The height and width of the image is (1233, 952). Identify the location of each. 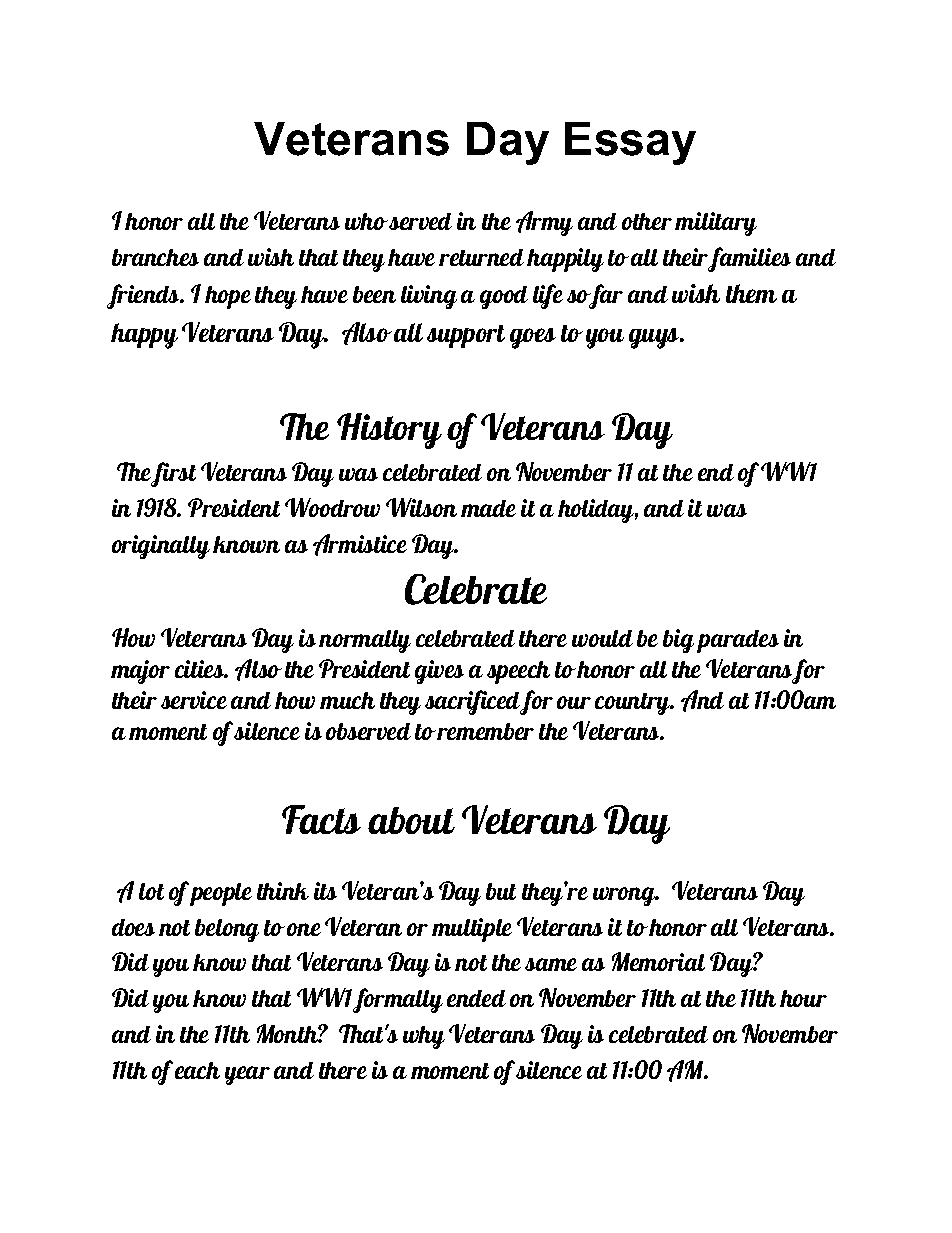
(197, 1070).
